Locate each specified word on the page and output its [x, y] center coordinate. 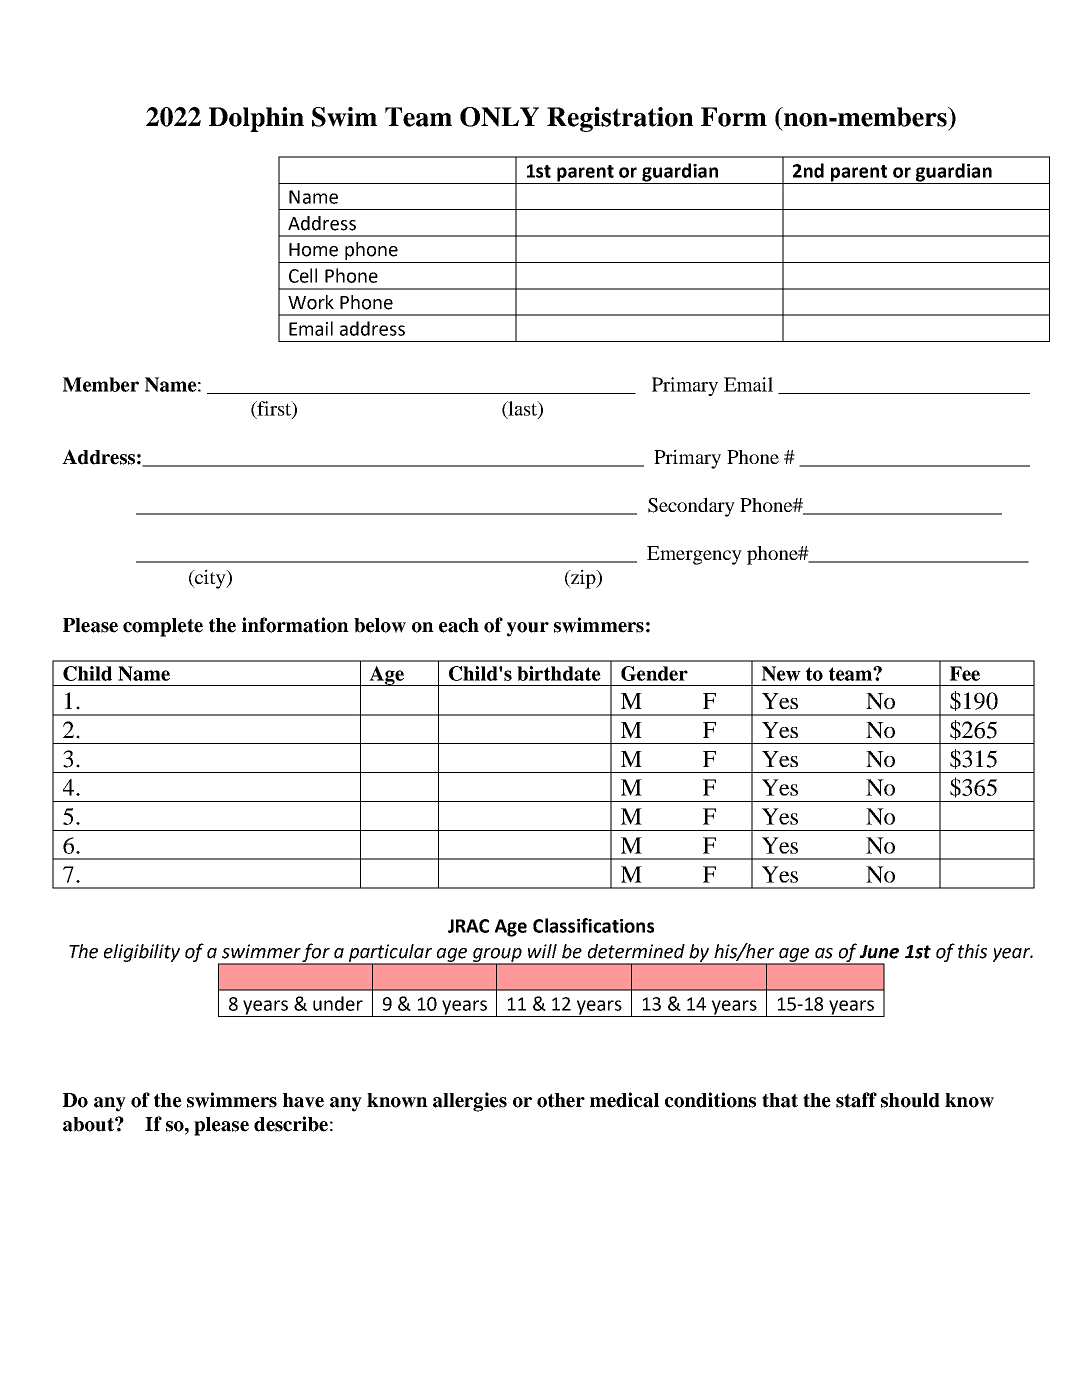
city [210, 579]
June [879, 952]
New [781, 673]
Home [313, 250]
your [528, 629]
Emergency [694, 555]
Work [311, 302]
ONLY [499, 117]
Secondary [691, 507]
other [561, 1100]
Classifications [593, 925]
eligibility [142, 953]
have [303, 1100]
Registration [620, 119]
